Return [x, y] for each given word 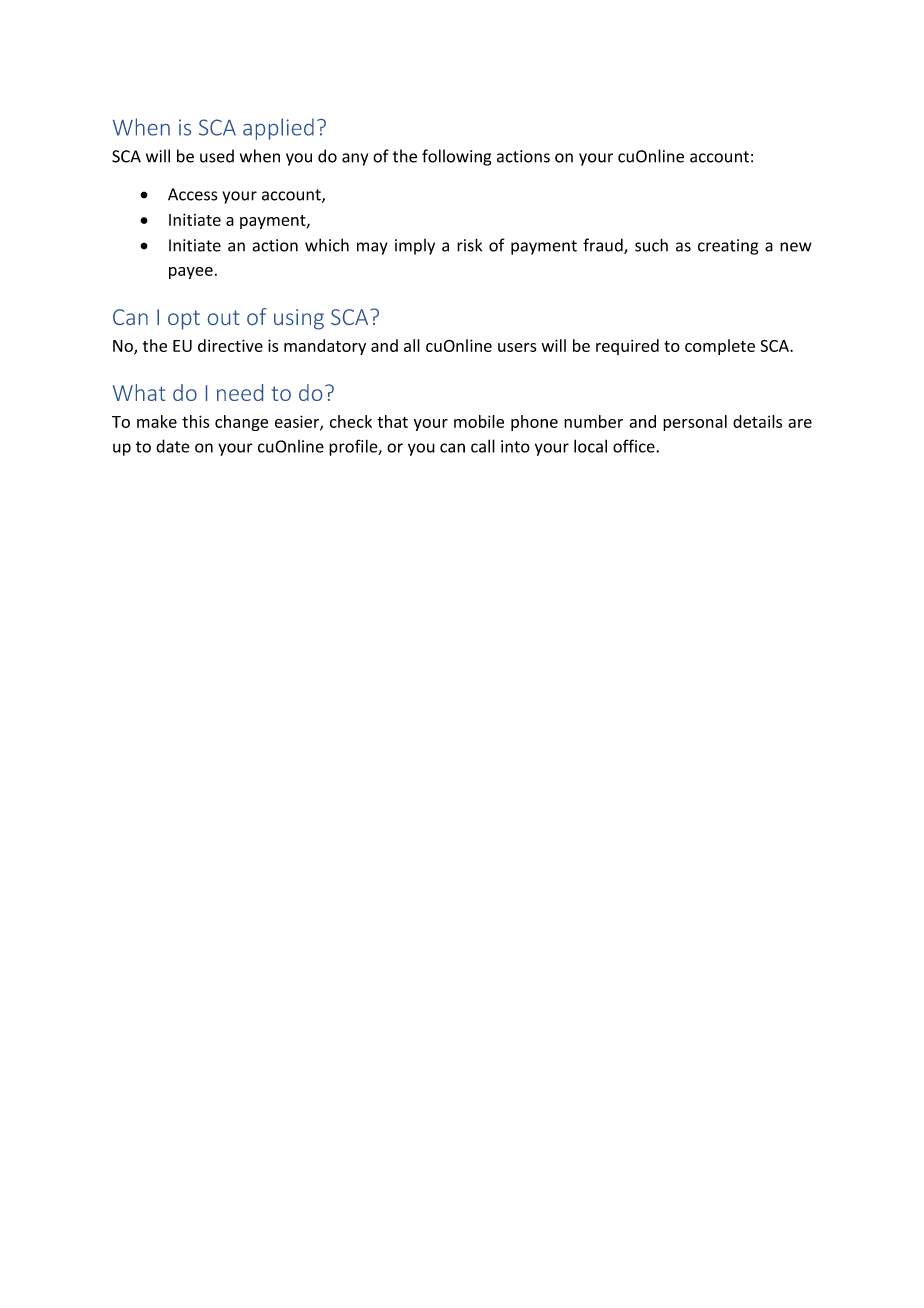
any [355, 159]
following [456, 157]
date [173, 446]
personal [695, 423]
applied [278, 129]
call [483, 446]
